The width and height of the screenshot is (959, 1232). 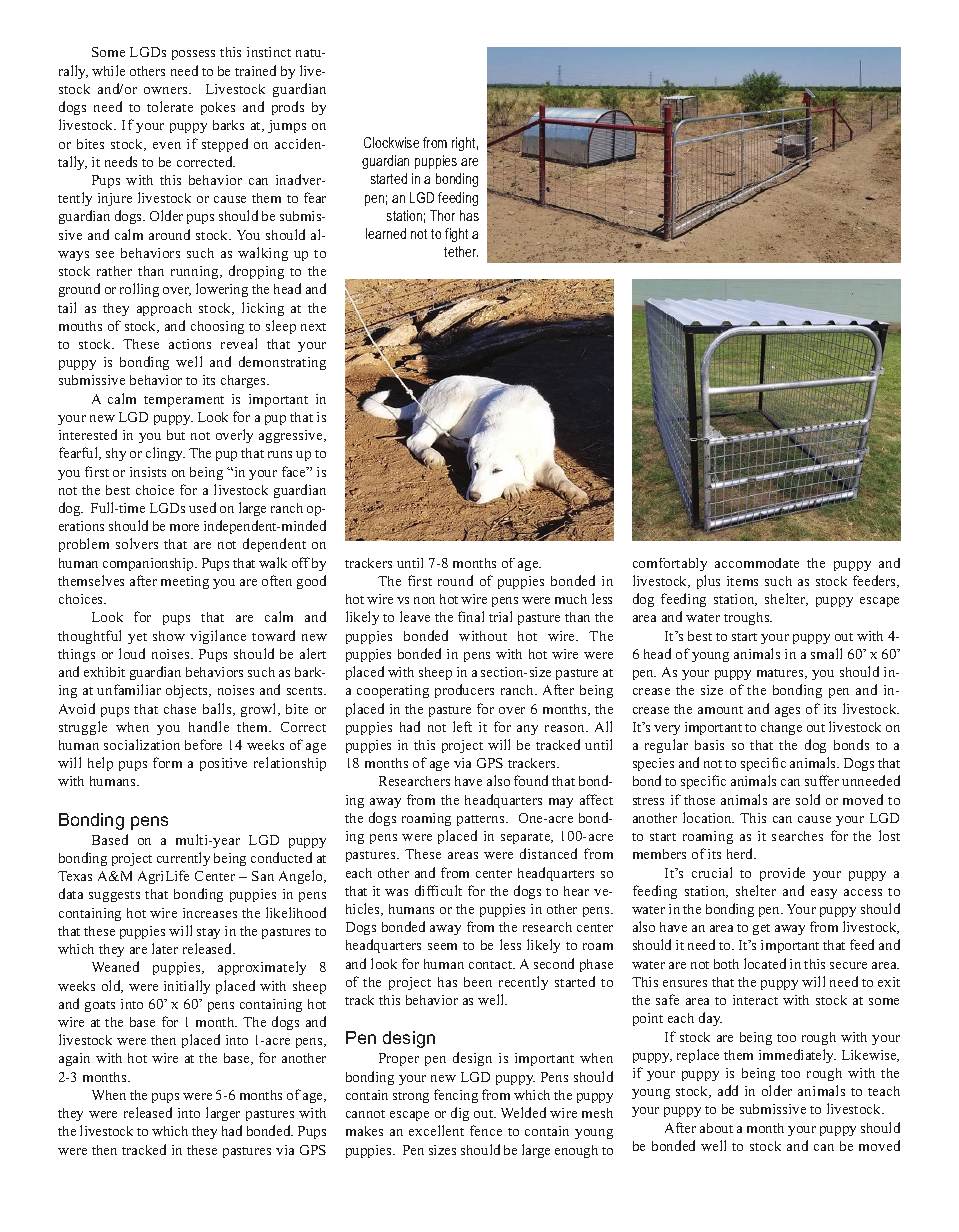 What do you see at coordinates (460, 1114) in the screenshot?
I see `dig` at bounding box center [460, 1114].
